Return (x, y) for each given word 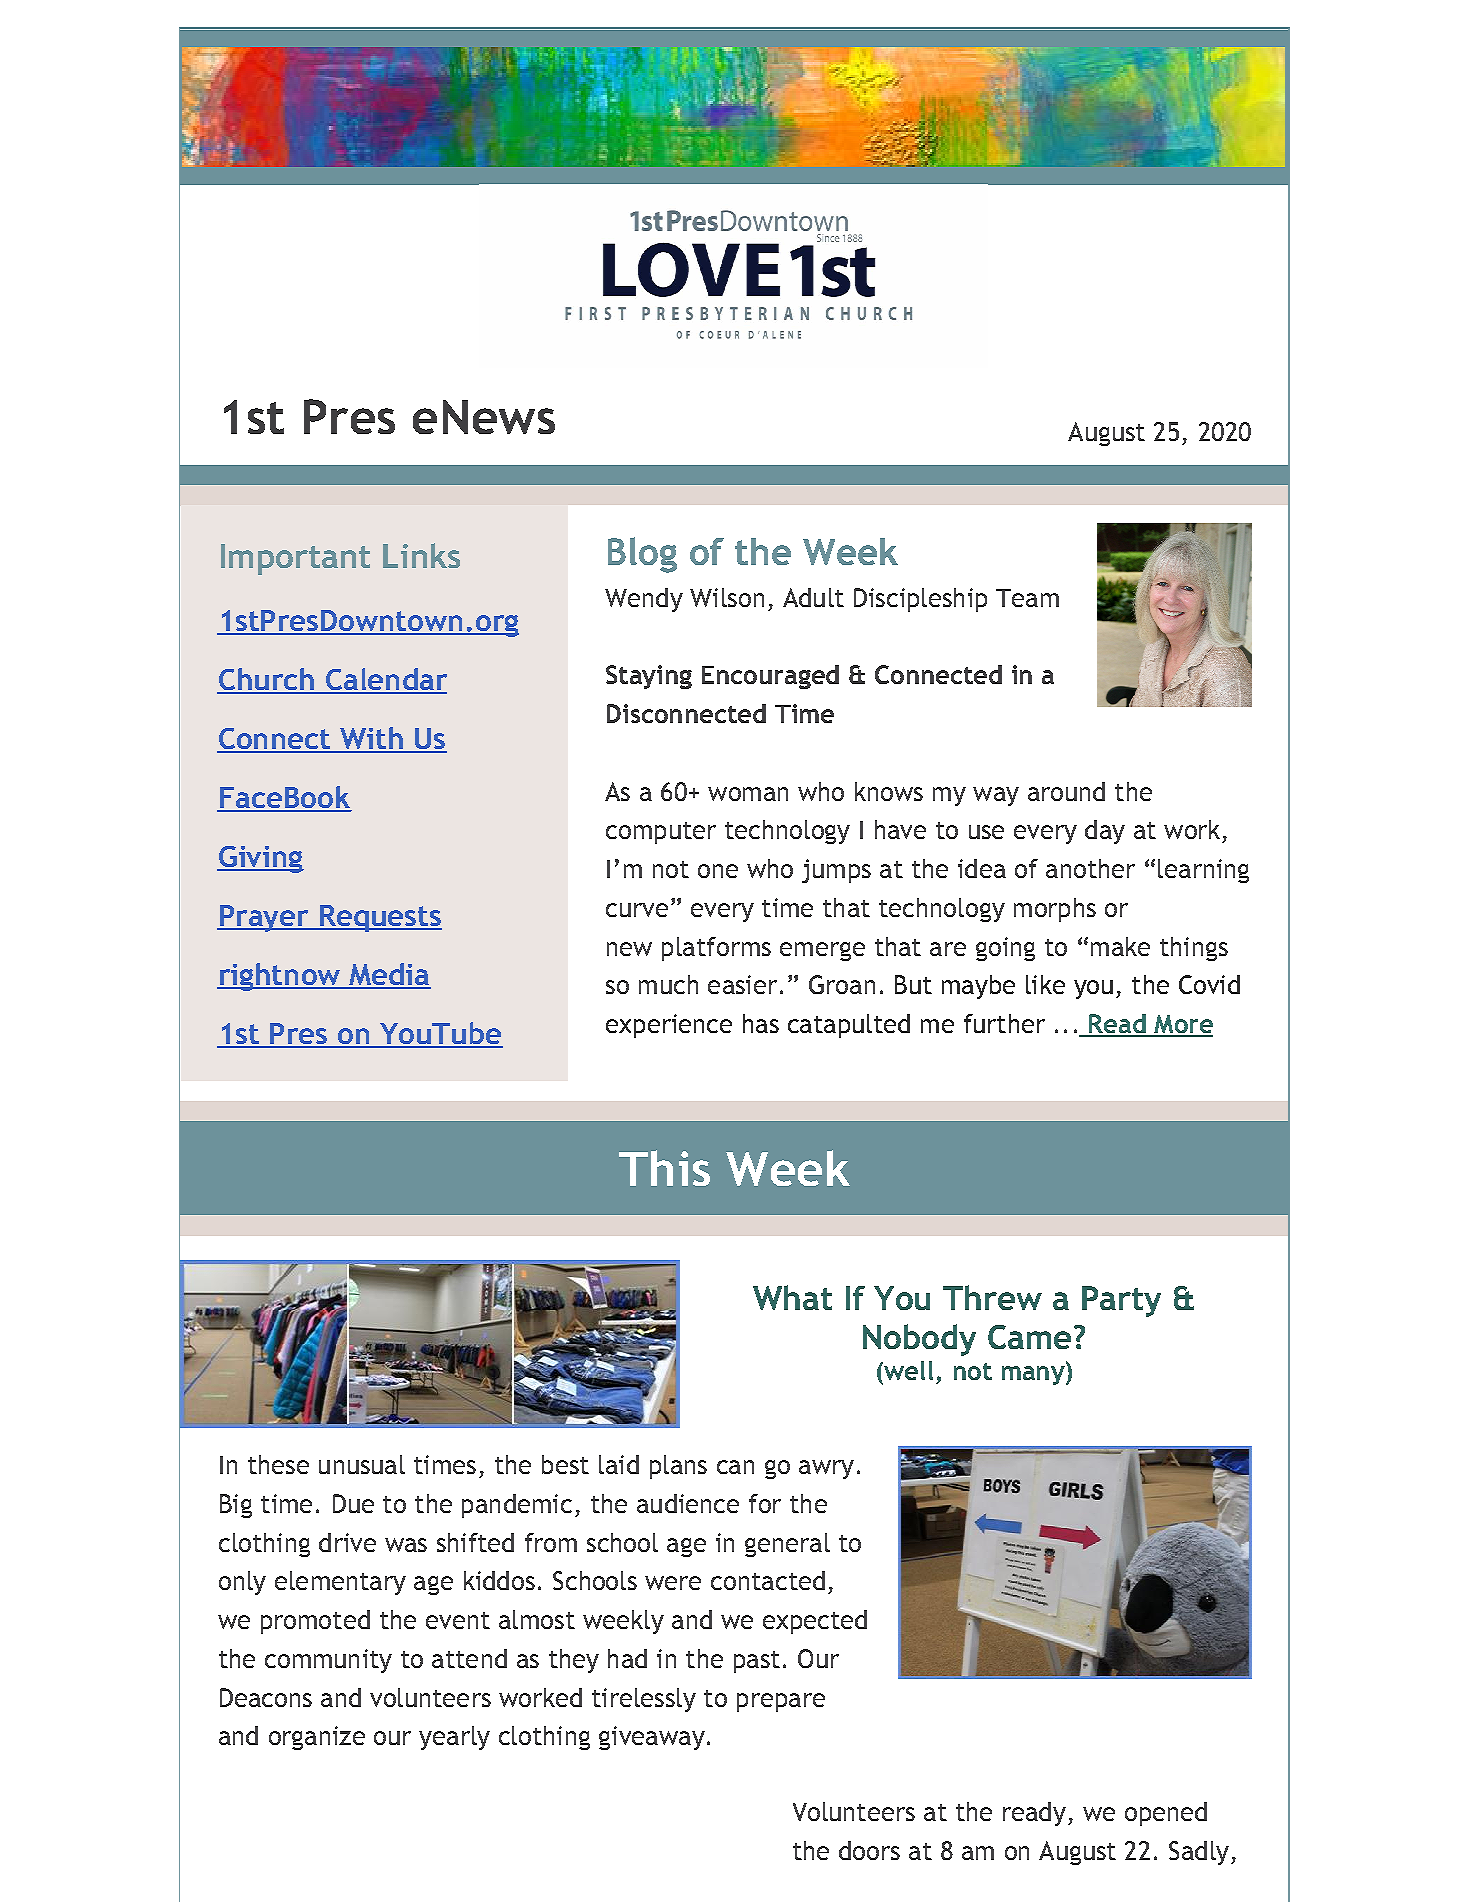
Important (295, 559)
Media (389, 975)
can (735, 1467)
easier (742, 984)
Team (1027, 598)
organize (317, 1738)
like (1045, 984)
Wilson (727, 597)
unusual (362, 1464)
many (1034, 1375)
